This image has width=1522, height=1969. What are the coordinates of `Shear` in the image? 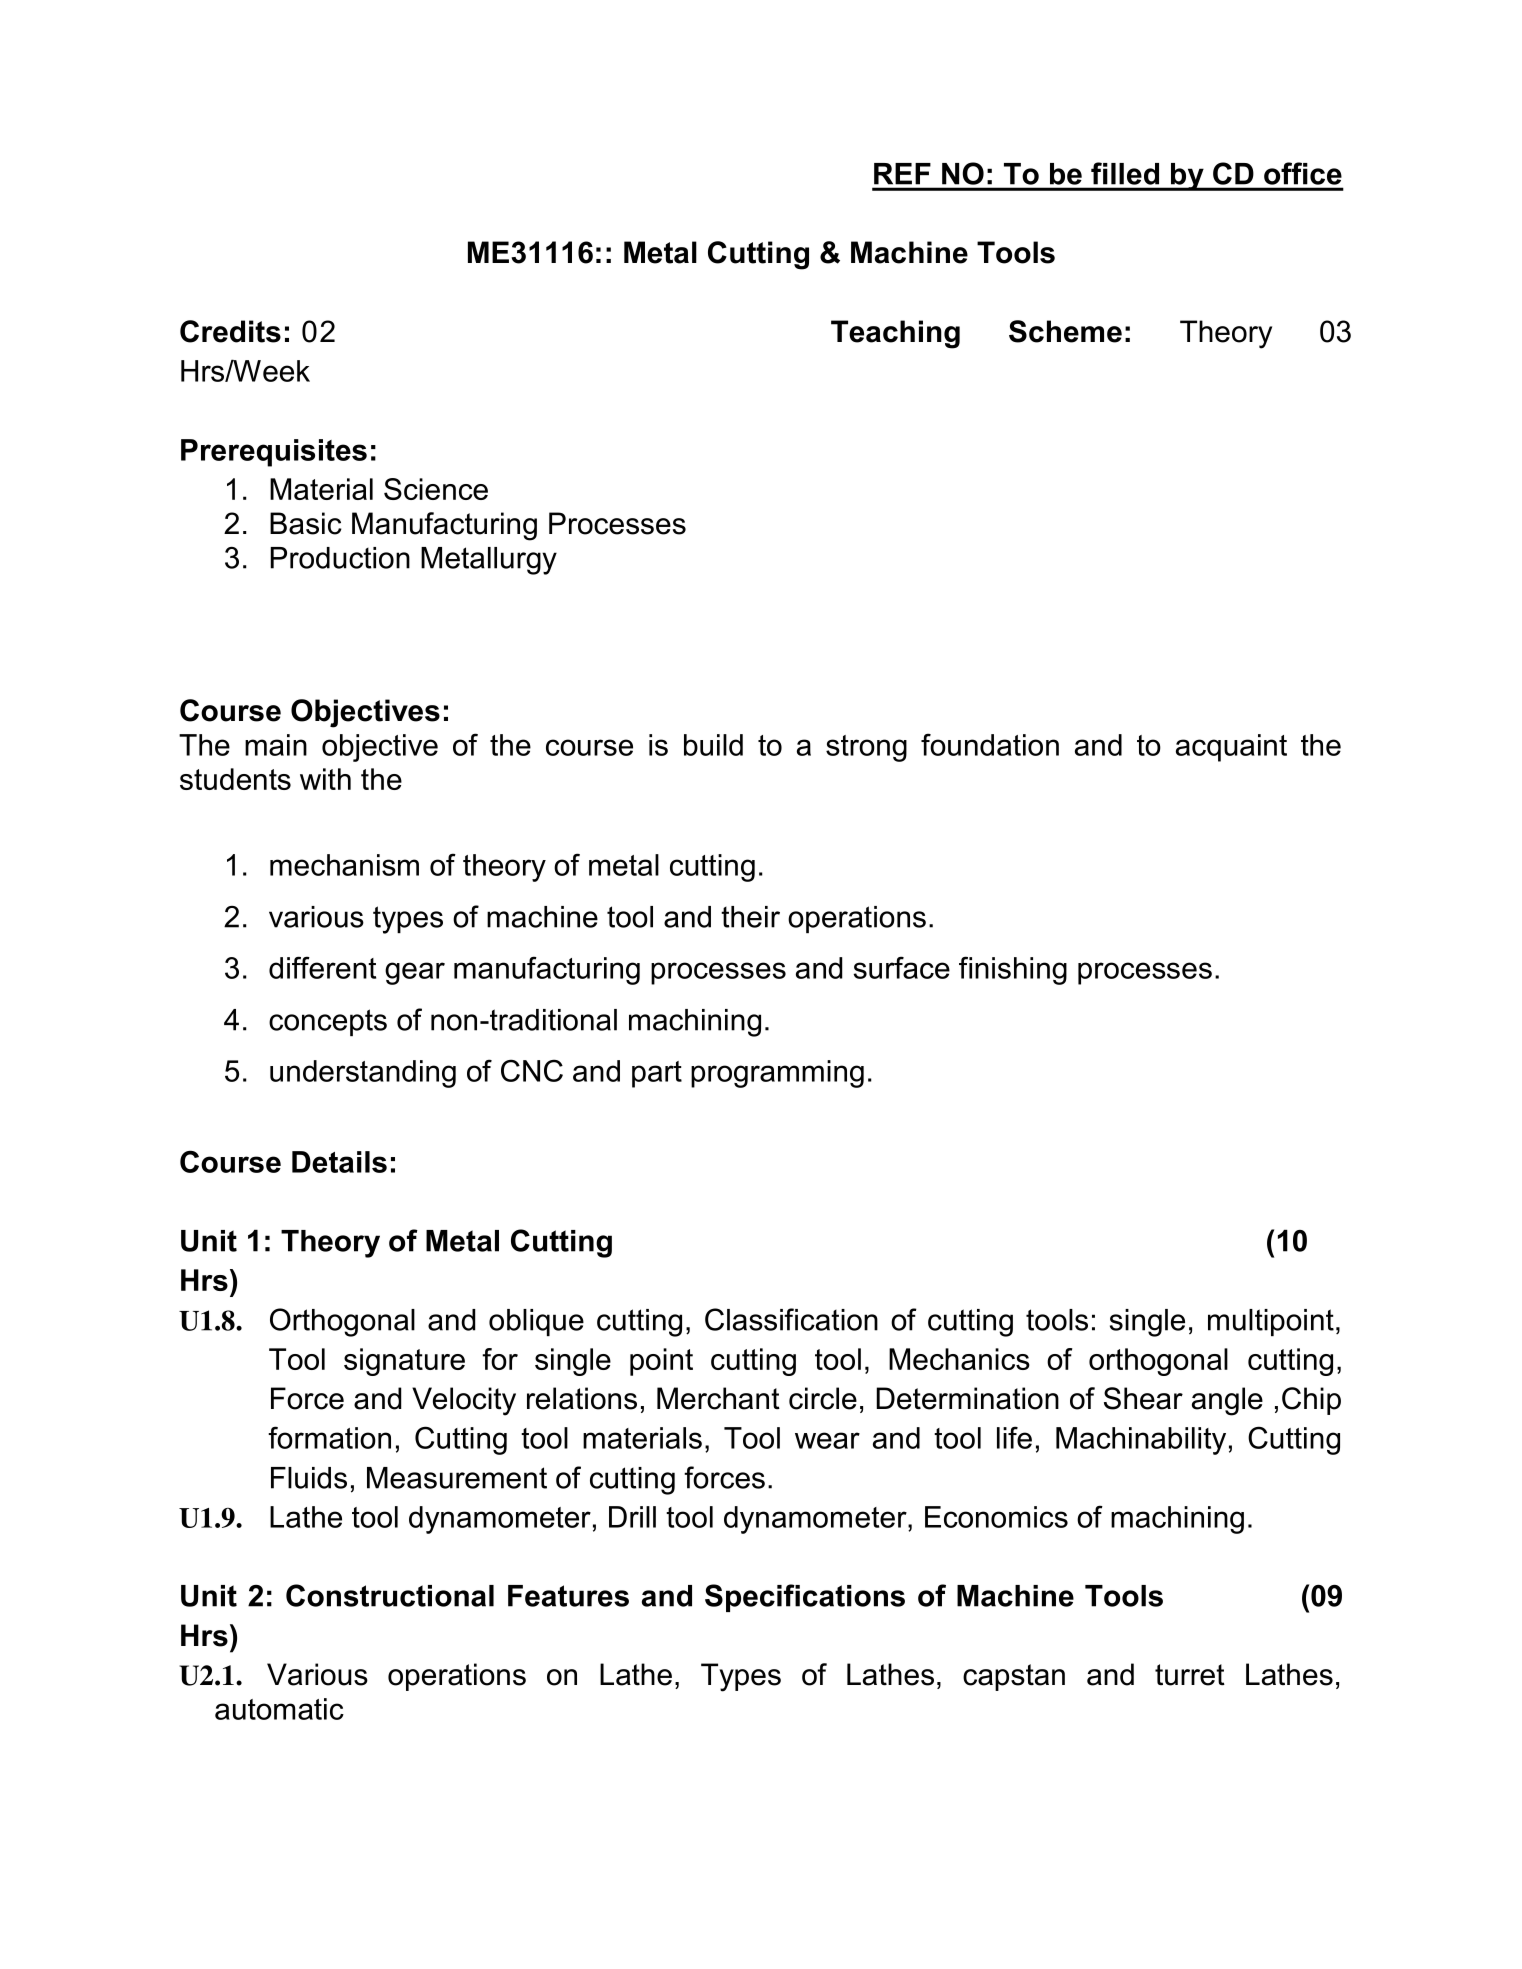 It's located at (1143, 1398).
